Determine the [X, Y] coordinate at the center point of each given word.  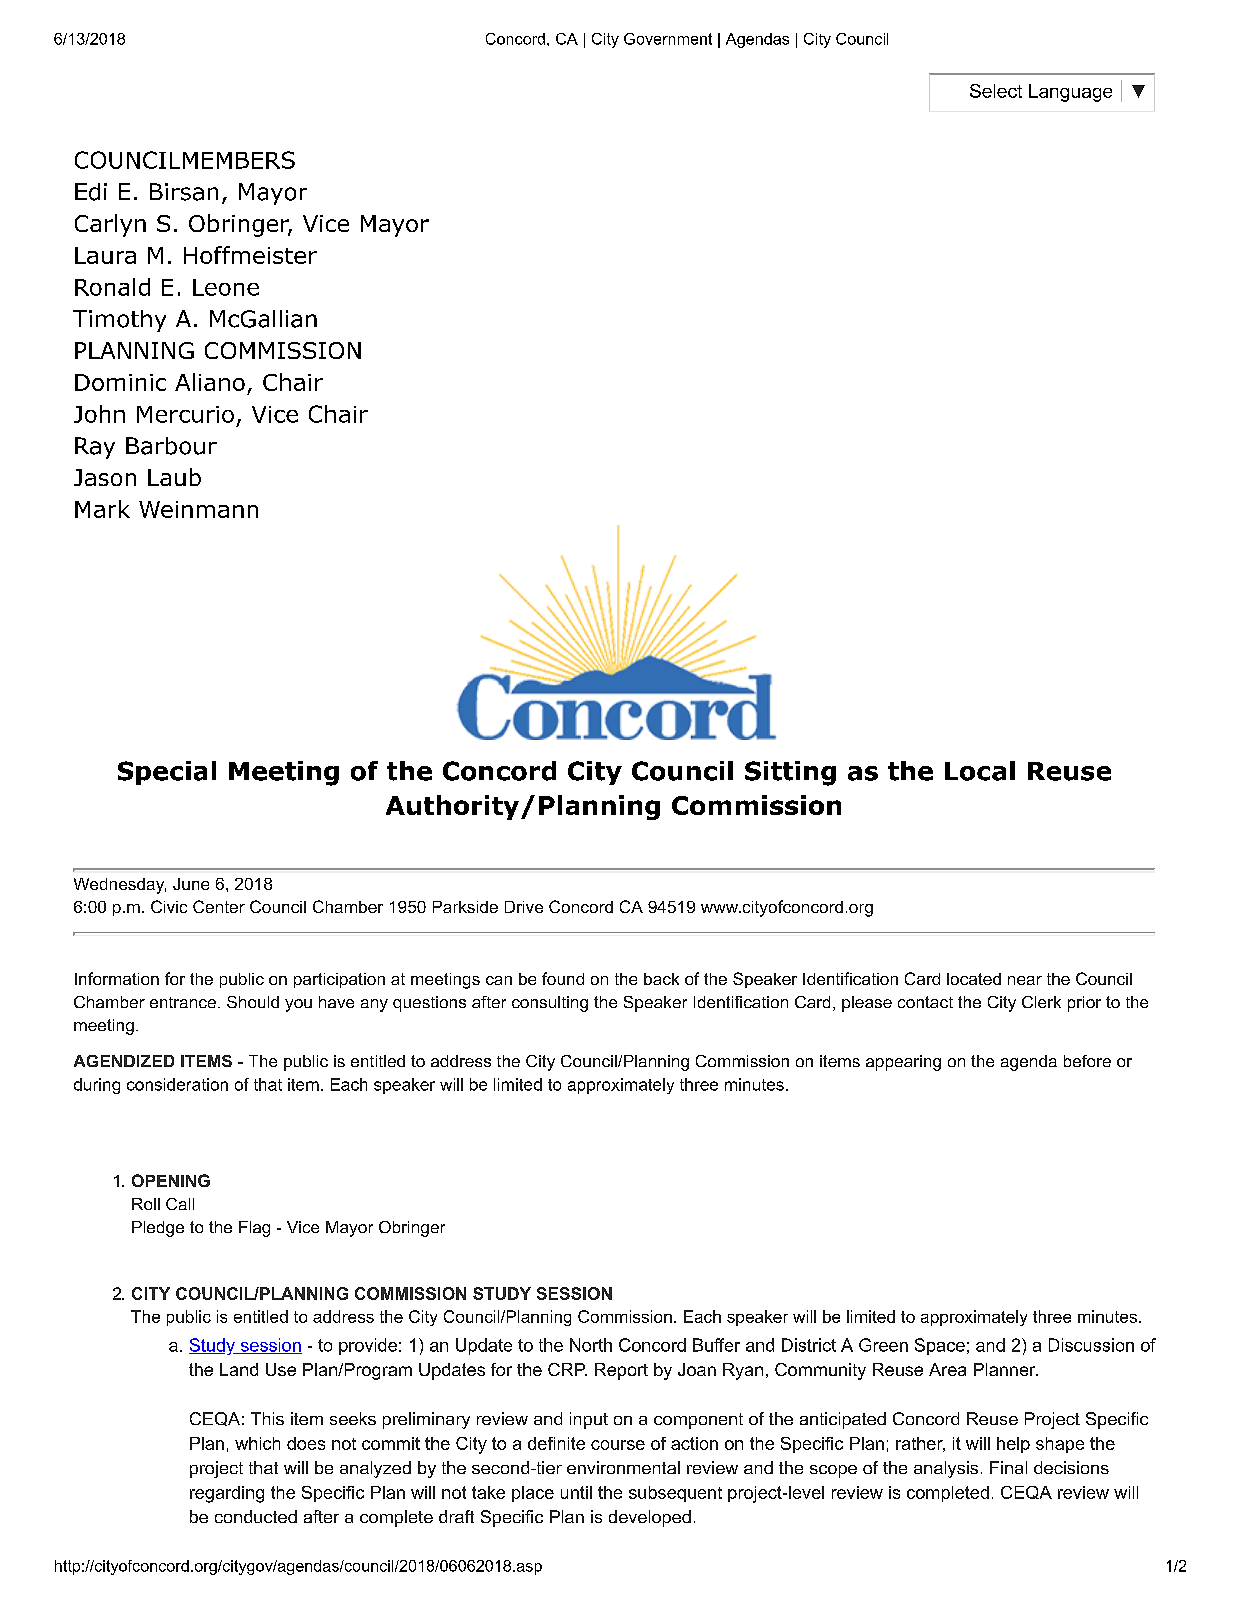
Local [980, 771]
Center [219, 906]
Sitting [790, 773]
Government [668, 39]
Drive [524, 907]
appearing [903, 1063]
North [591, 1345]
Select [996, 91]
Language [1070, 93]
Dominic [120, 382]
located [974, 979]
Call [180, 1204]
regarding [227, 1494]
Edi [91, 192]
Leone [226, 287]
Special [167, 773]
